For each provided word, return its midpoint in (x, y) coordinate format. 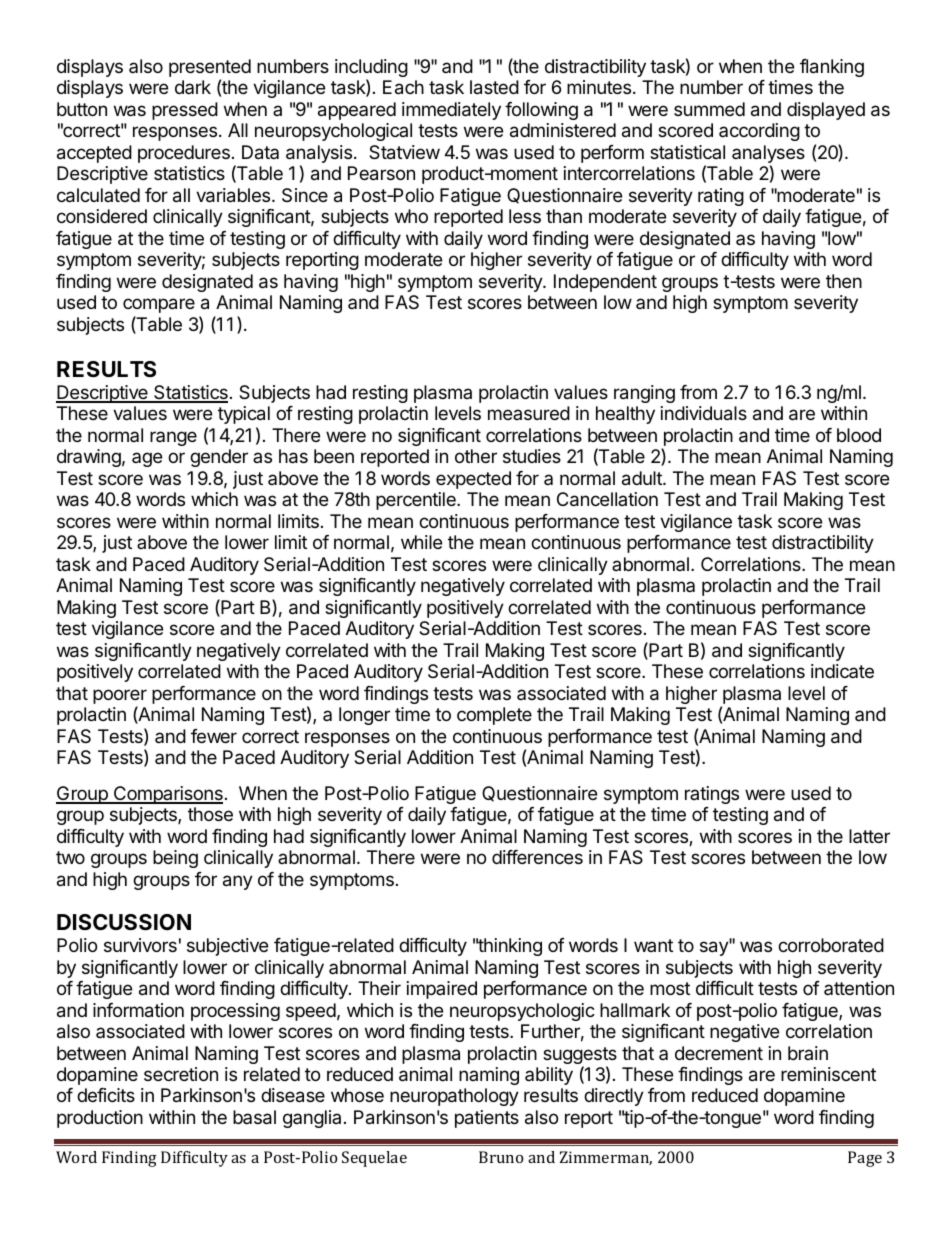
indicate (842, 671)
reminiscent (828, 1074)
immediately (451, 111)
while (421, 542)
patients (487, 1119)
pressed (185, 111)
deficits (106, 1095)
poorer (120, 696)
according (759, 132)
